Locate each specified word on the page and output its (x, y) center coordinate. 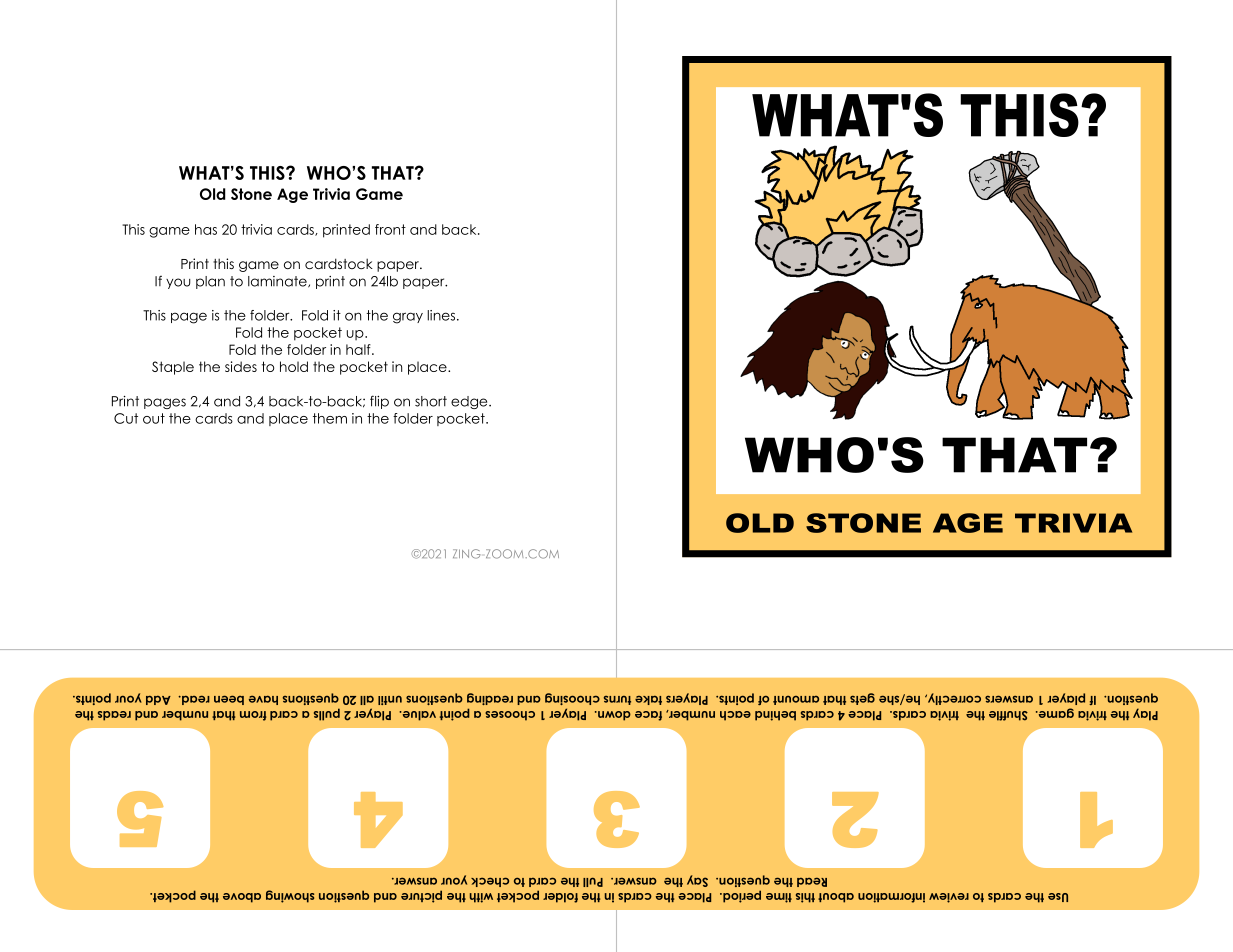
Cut (126, 418)
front (390, 229)
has (206, 229)
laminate (278, 282)
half (359, 349)
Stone (251, 194)
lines (442, 315)
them (330, 418)
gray (408, 318)
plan (210, 282)
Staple (173, 368)
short (431, 401)
